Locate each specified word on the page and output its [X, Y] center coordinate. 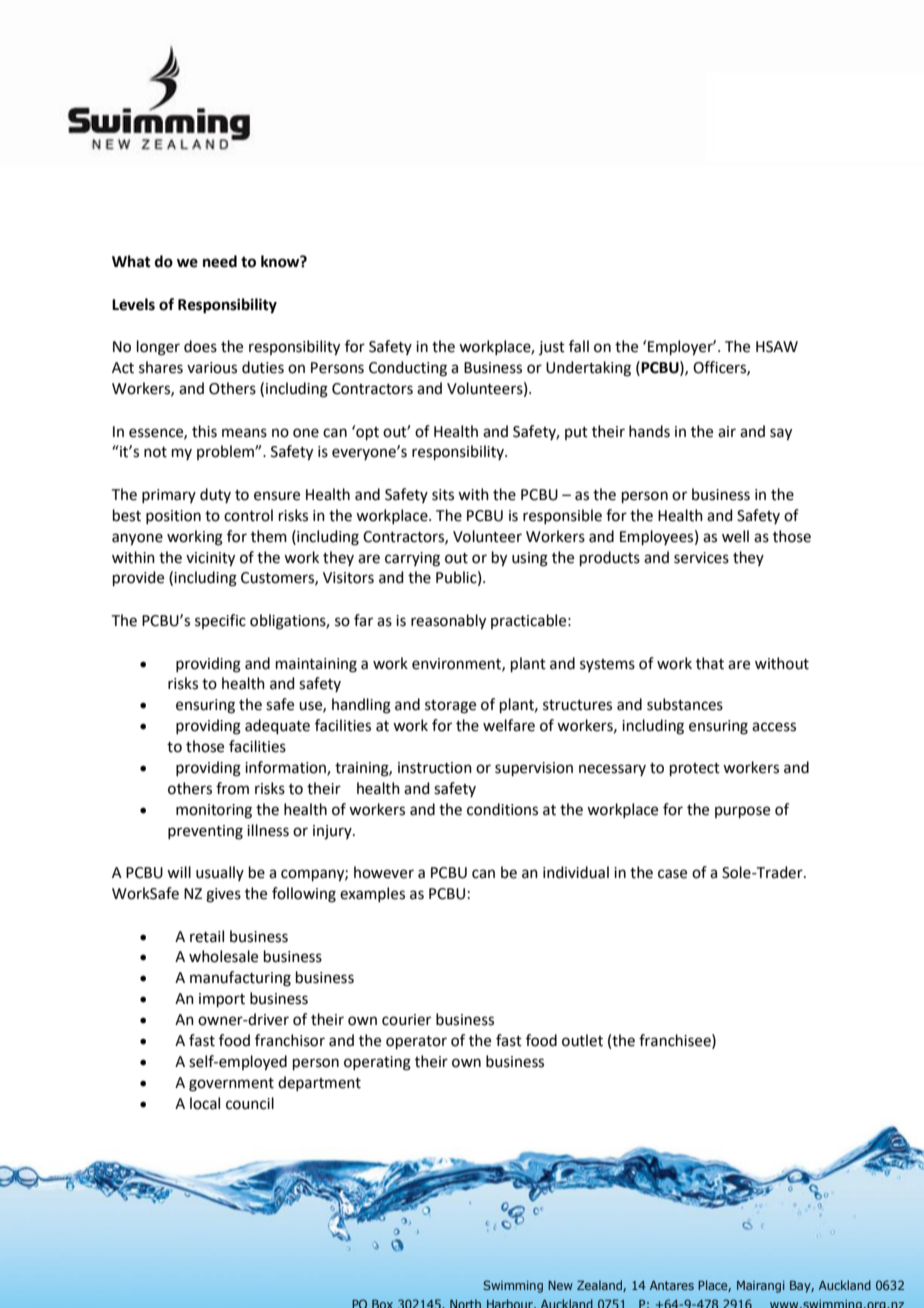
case [672, 874]
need [220, 261]
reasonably [448, 622]
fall [579, 346]
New [560, 1285]
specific [220, 621]
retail [207, 936]
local [205, 1103]
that [710, 663]
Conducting [408, 369]
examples [372, 894]
